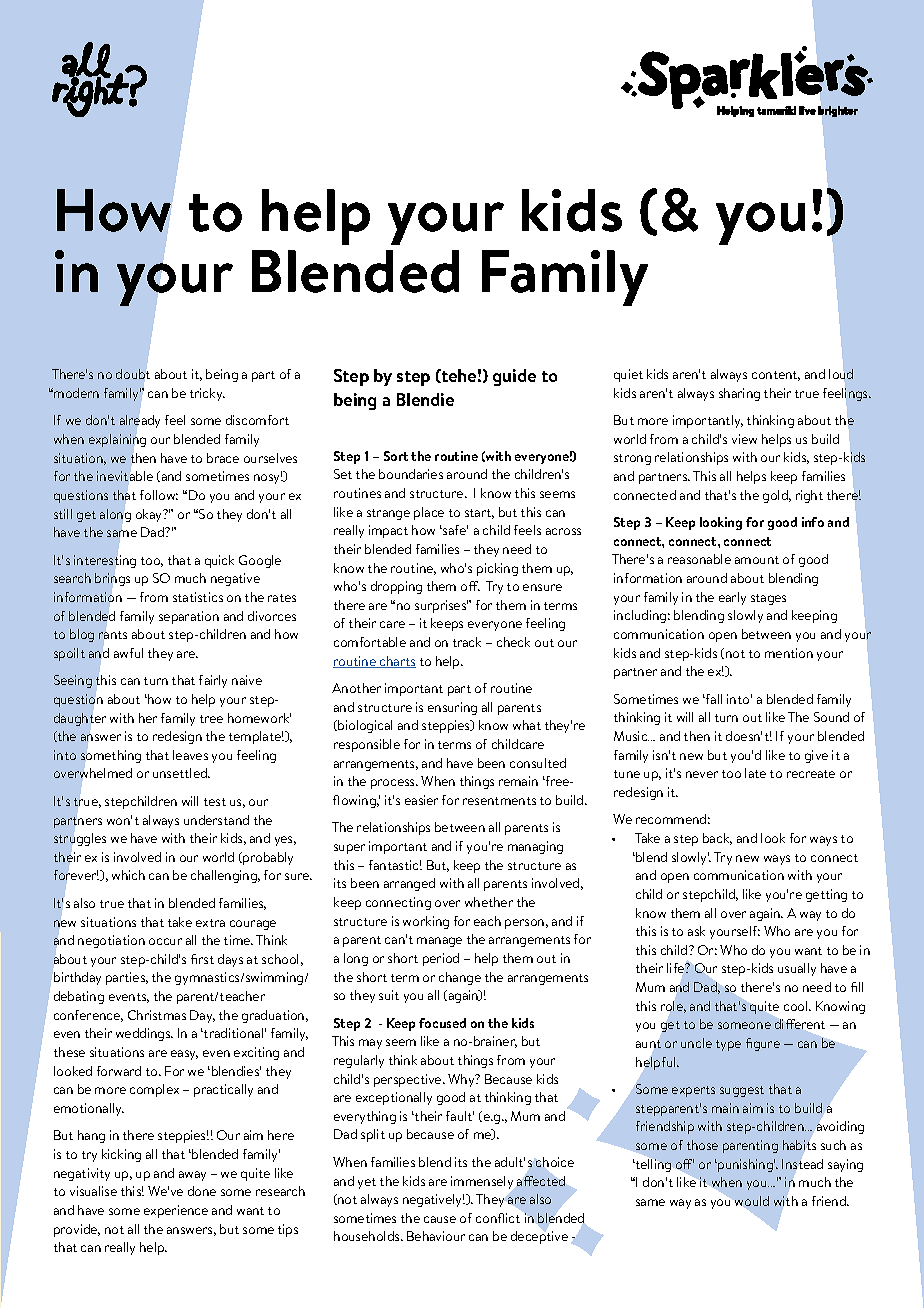 This screenshot has height=1308, width=924. I want to click on mention, so click(789, 653).
